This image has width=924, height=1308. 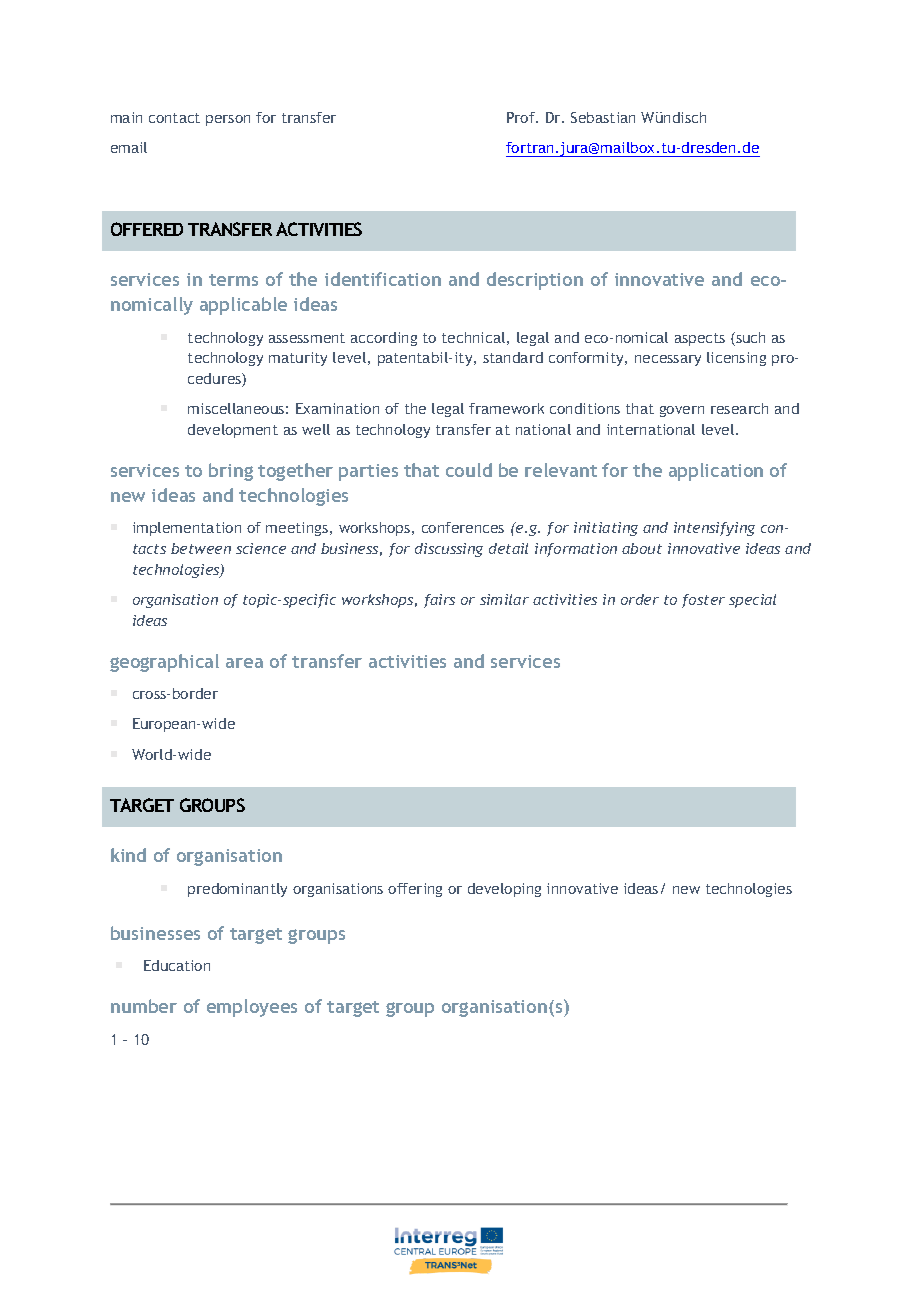 I want to click on discussing, so click(x=449, y=550).
